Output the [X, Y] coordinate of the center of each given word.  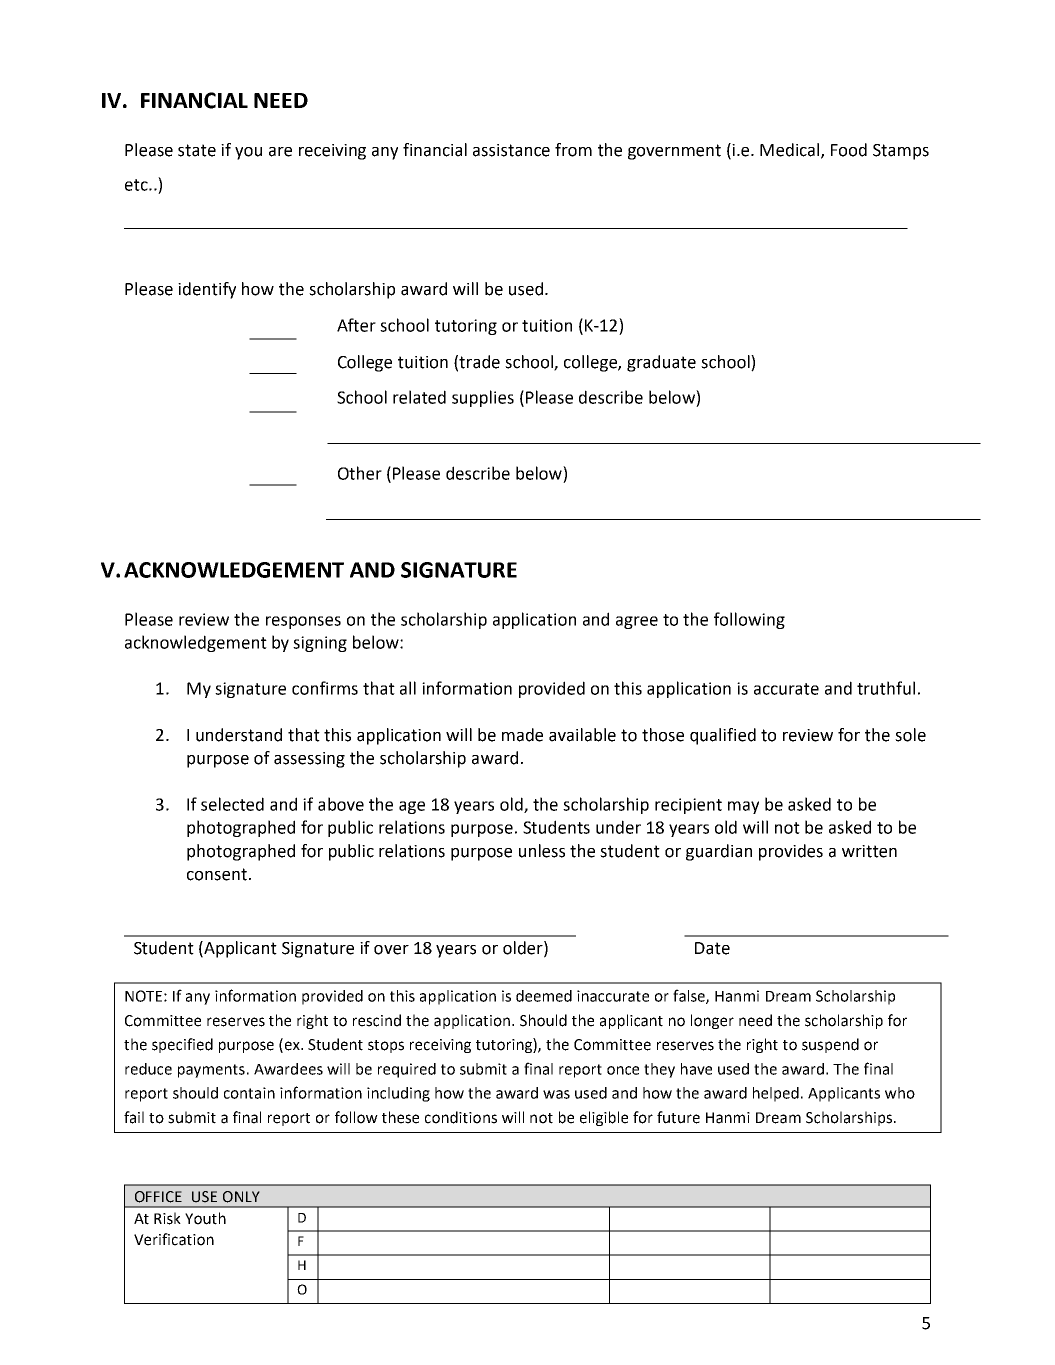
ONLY [241, 1197]
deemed [544, 996]
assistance [511, 150]
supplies [483, 398]
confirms [325, 688]
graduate [661, 363]
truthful [886, 688]
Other [360, 473]
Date [712, 948]
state [197, 150]
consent [217, 874]
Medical [791, 150]
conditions [461, 1117]
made [522, 735]
